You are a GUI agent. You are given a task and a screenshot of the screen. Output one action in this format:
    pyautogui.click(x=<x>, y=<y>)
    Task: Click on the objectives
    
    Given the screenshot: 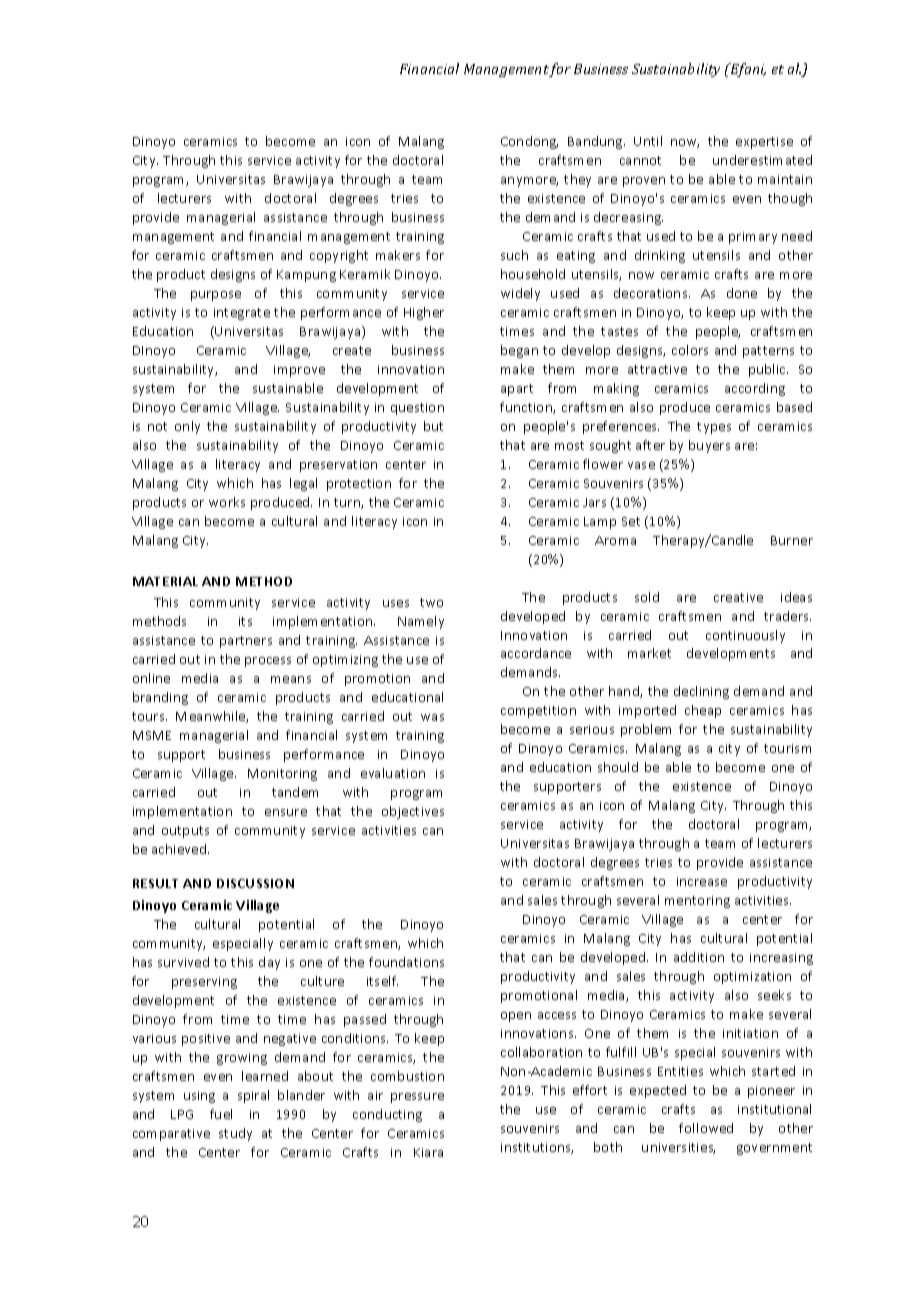 What is the action you would take?
    pyautogui.click(x=413, y=812)
